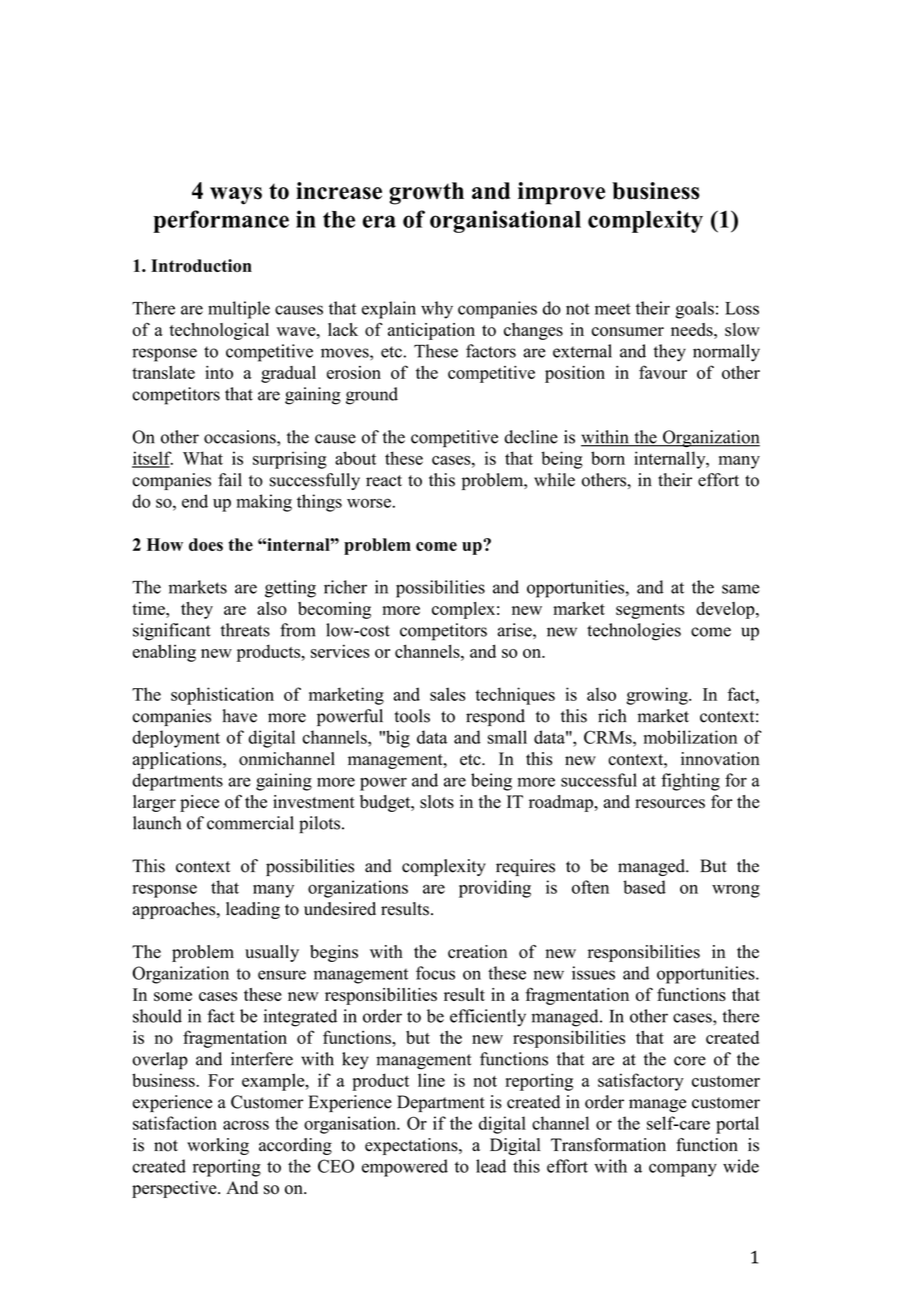 Image resolution: width=924 pixels, height=1309 pixels. What do you see at coordinates (221, 221) in the screenshot?
I see `performance` at bounding box center [221, 221].
